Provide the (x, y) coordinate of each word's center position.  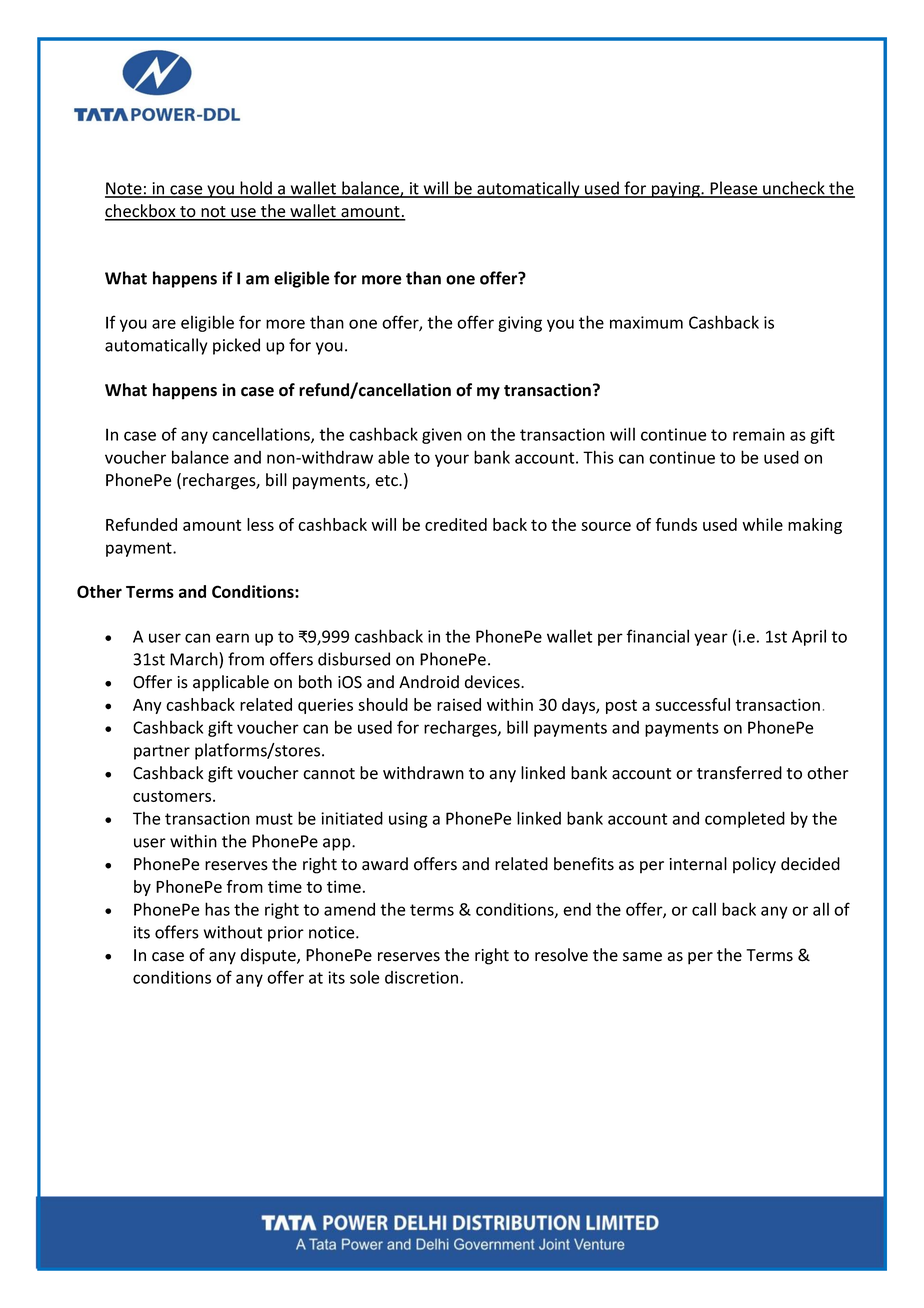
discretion (421, 977)
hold (256, 189)
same (642, 957)
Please (734, 189)
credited (456, 524)
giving (520, 324)
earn (232, 638)
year (711, 639)
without (233, 932)
